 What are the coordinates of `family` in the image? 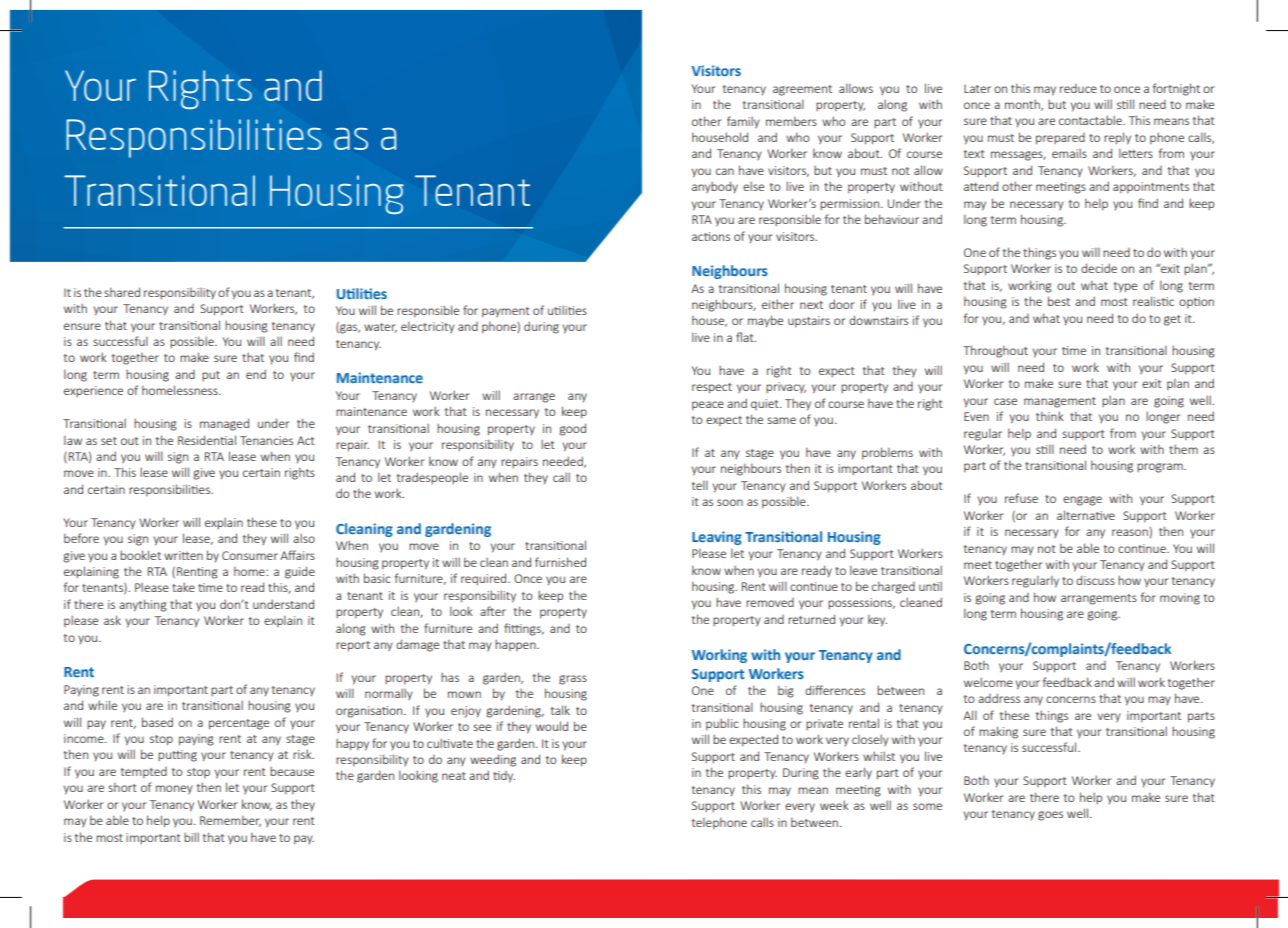 It's located at (743, 122).
